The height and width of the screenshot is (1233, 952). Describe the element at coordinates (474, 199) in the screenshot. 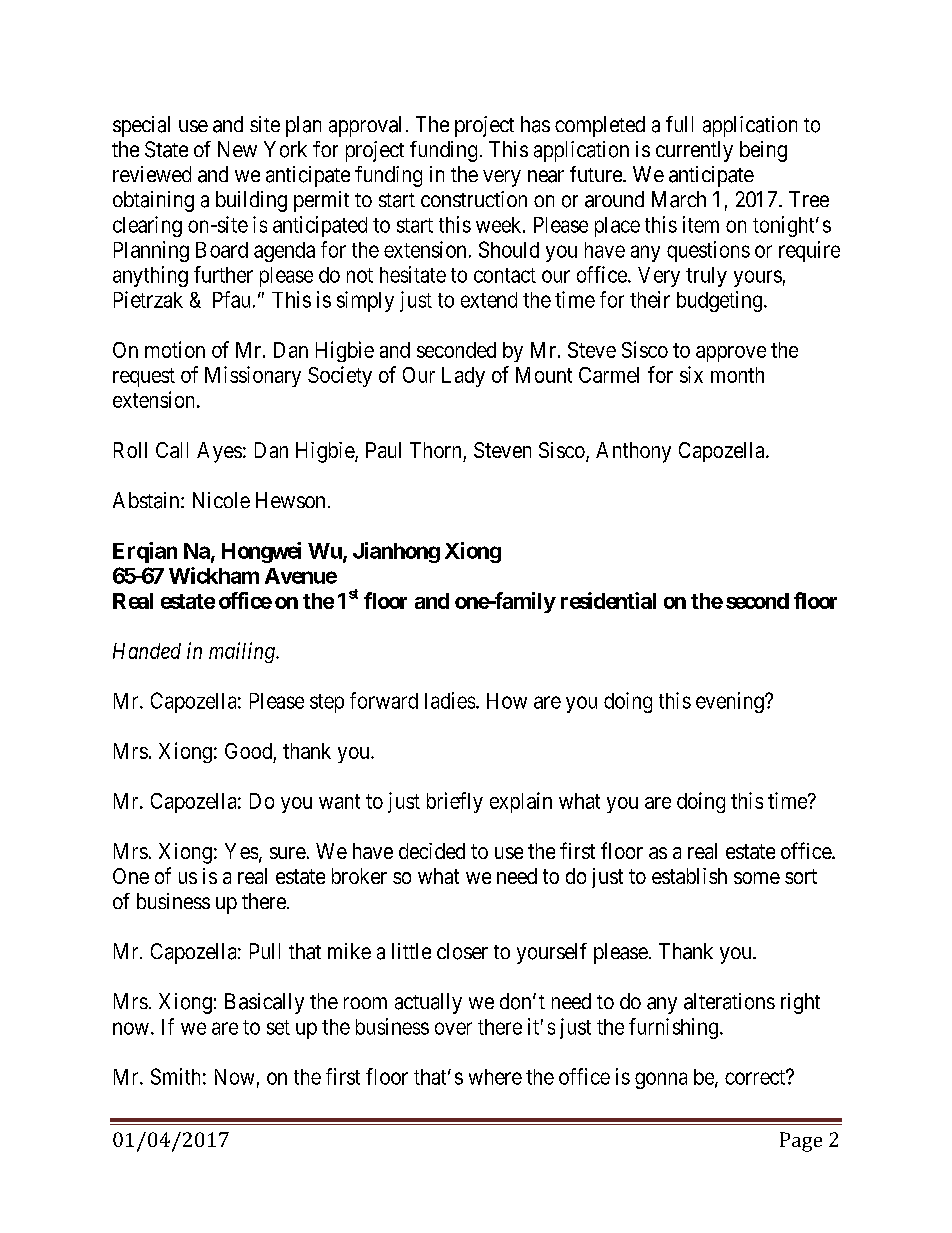

I see `construction` at that location.
